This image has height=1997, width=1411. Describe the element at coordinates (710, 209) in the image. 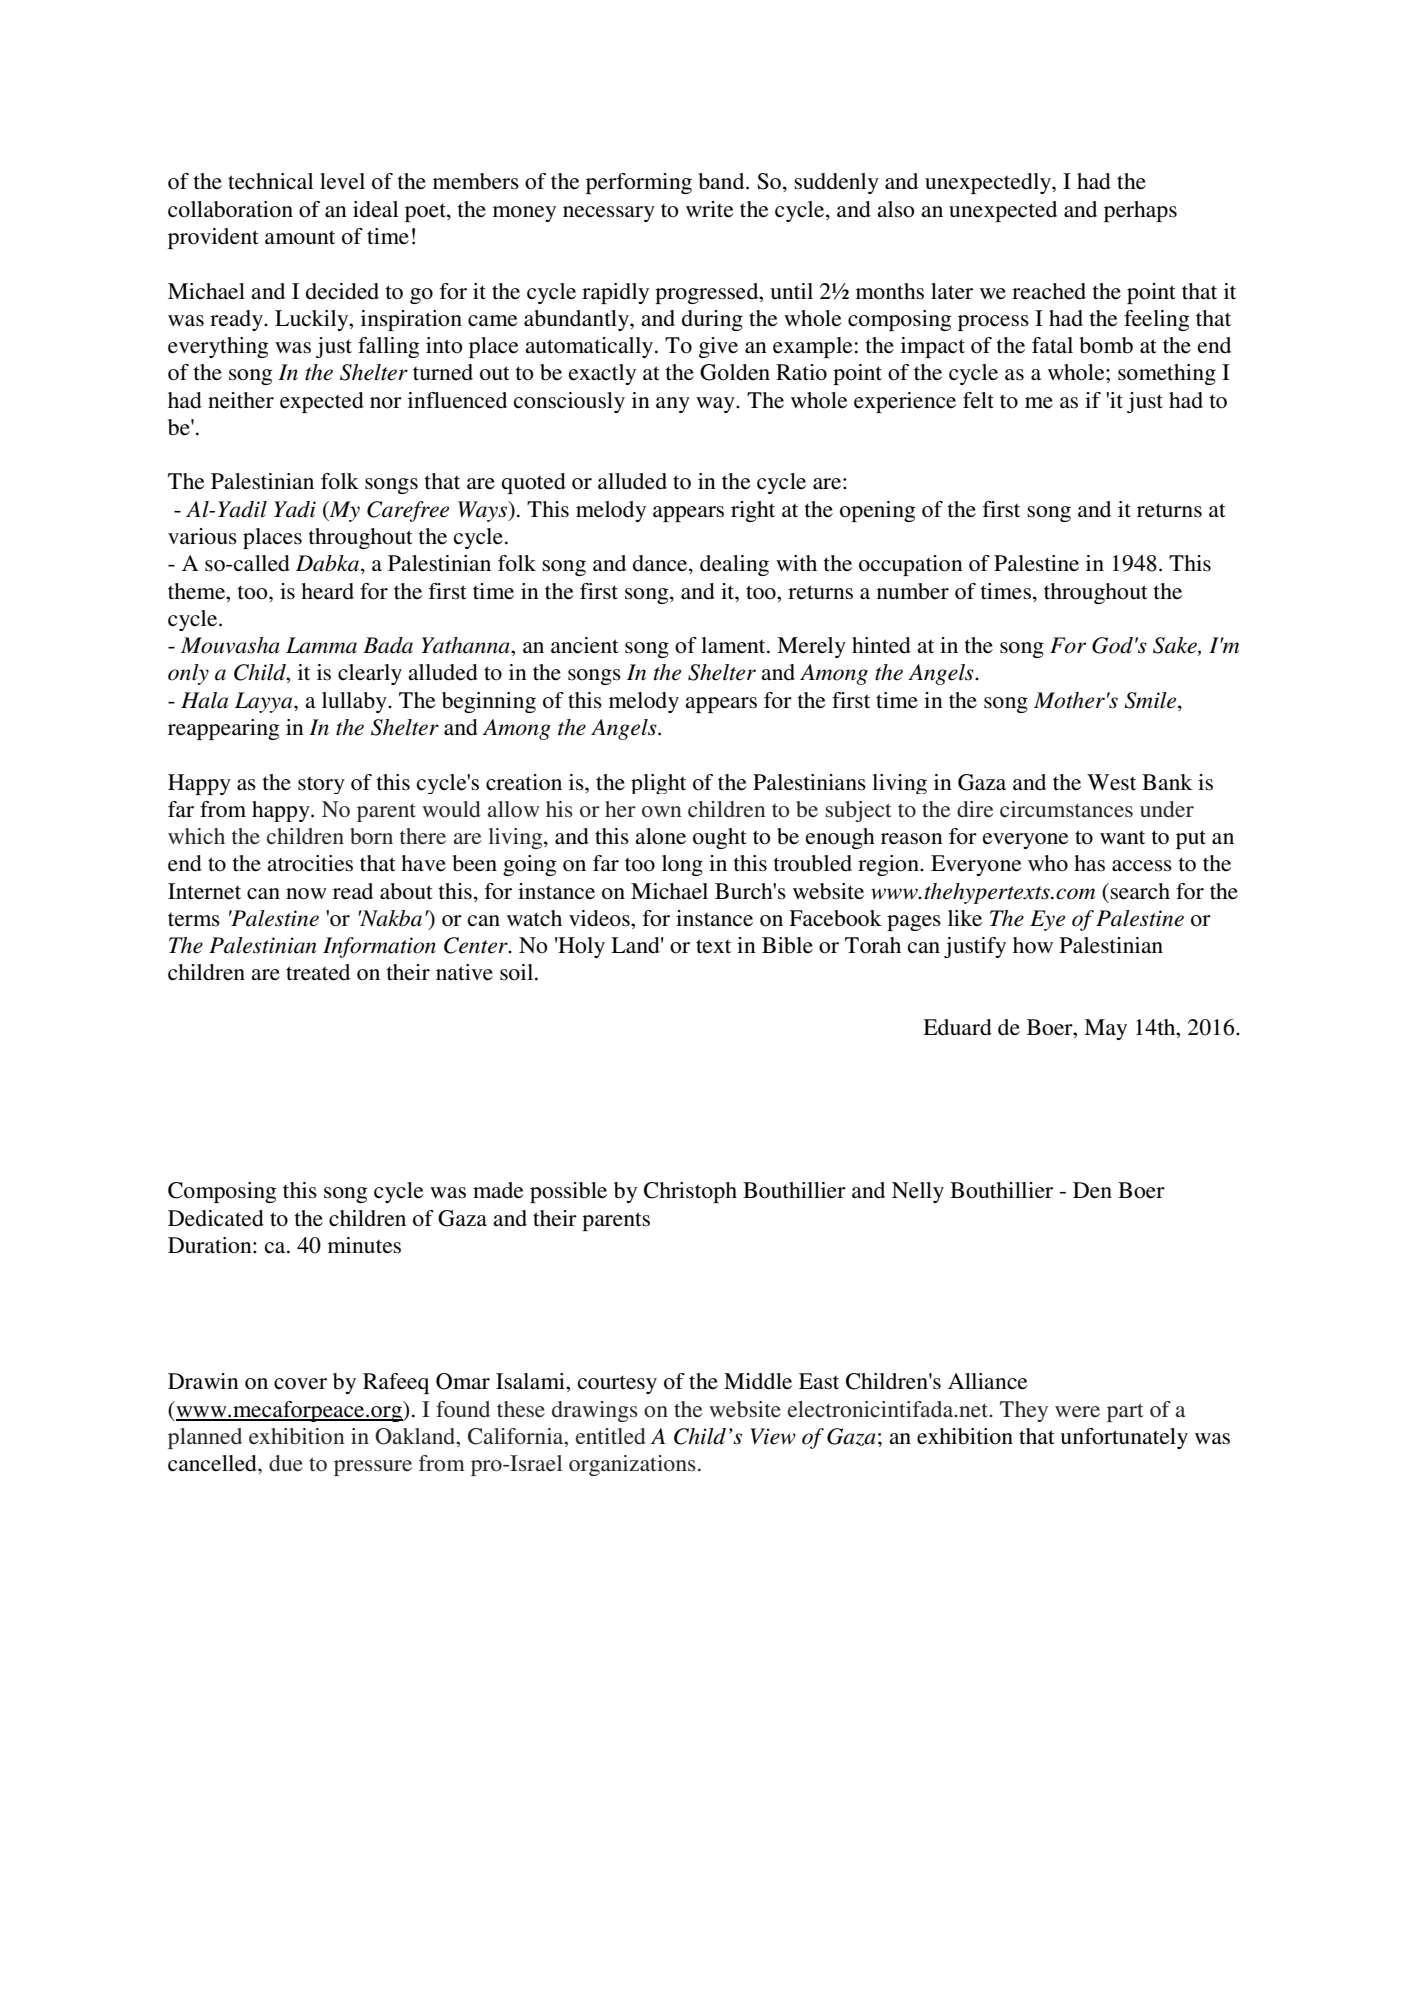

I see `write` at that location.
